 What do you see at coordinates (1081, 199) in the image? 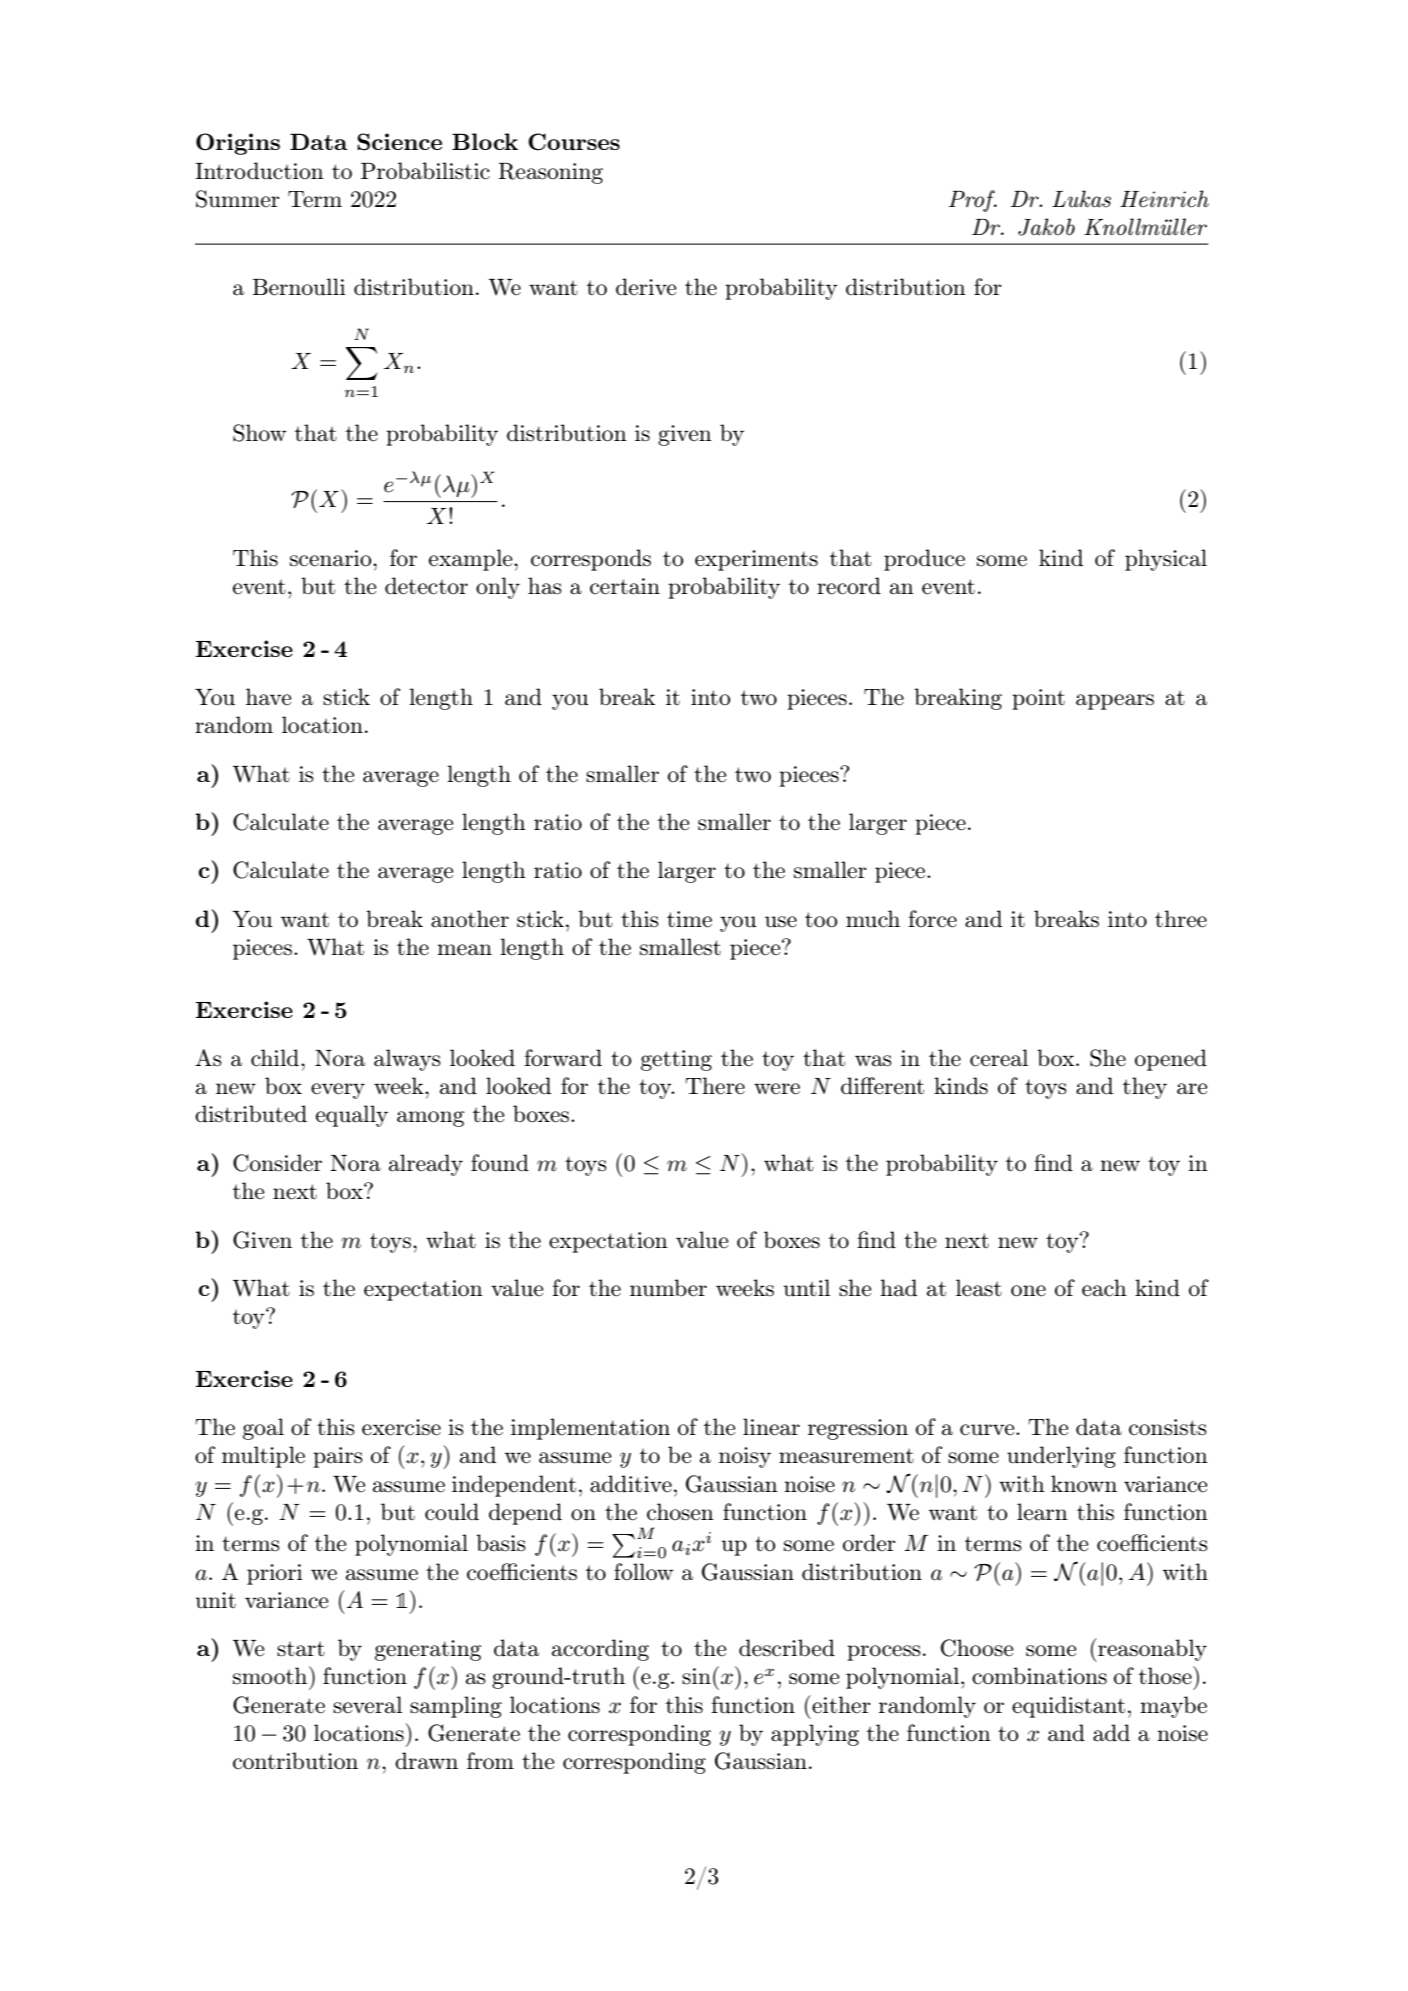
I see `Lukas` at bounding box center [1081, 199].
